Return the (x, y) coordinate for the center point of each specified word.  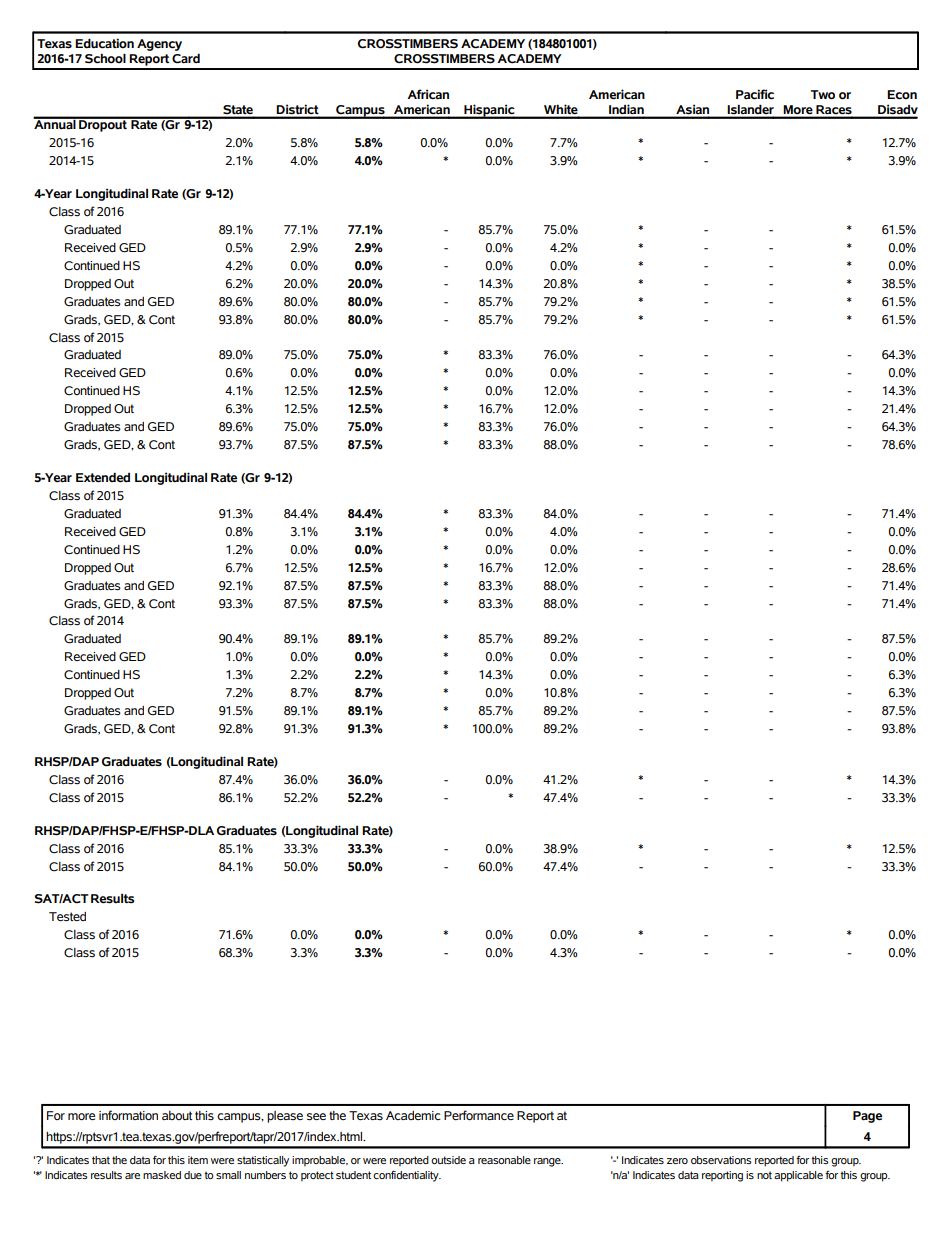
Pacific (755, 94)
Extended (103, 478)
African (428, 94)
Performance (479, 1115)
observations (721, 1160)
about (177, 1115)
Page (867, 1117)
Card (186, 59)
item (198, 1160)
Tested (67, 917)
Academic (413, 1115)
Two (823, 95)
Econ (902, 95)
